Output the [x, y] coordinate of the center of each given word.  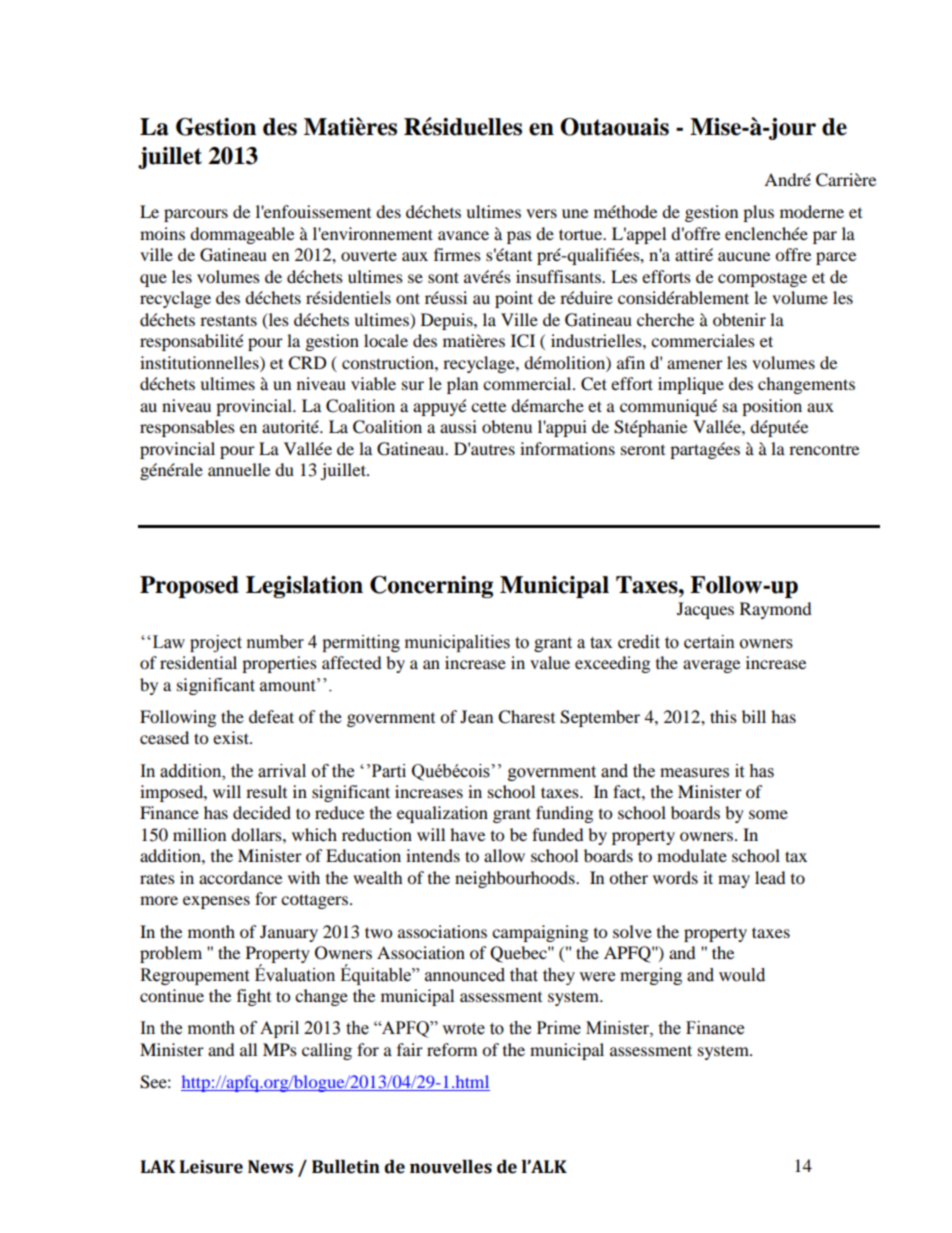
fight [254, 997]
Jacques [705, 610]
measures [694, 773]
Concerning [431, 587]
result [266, 791]
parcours [196, 215]
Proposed [189, 587]
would [742, 975]
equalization [442, 814]
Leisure [211, 1167]
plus [758, 213]
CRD [307, 363]
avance [463, 235]
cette [488, 406]
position [772, 407]
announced [465, 975]
